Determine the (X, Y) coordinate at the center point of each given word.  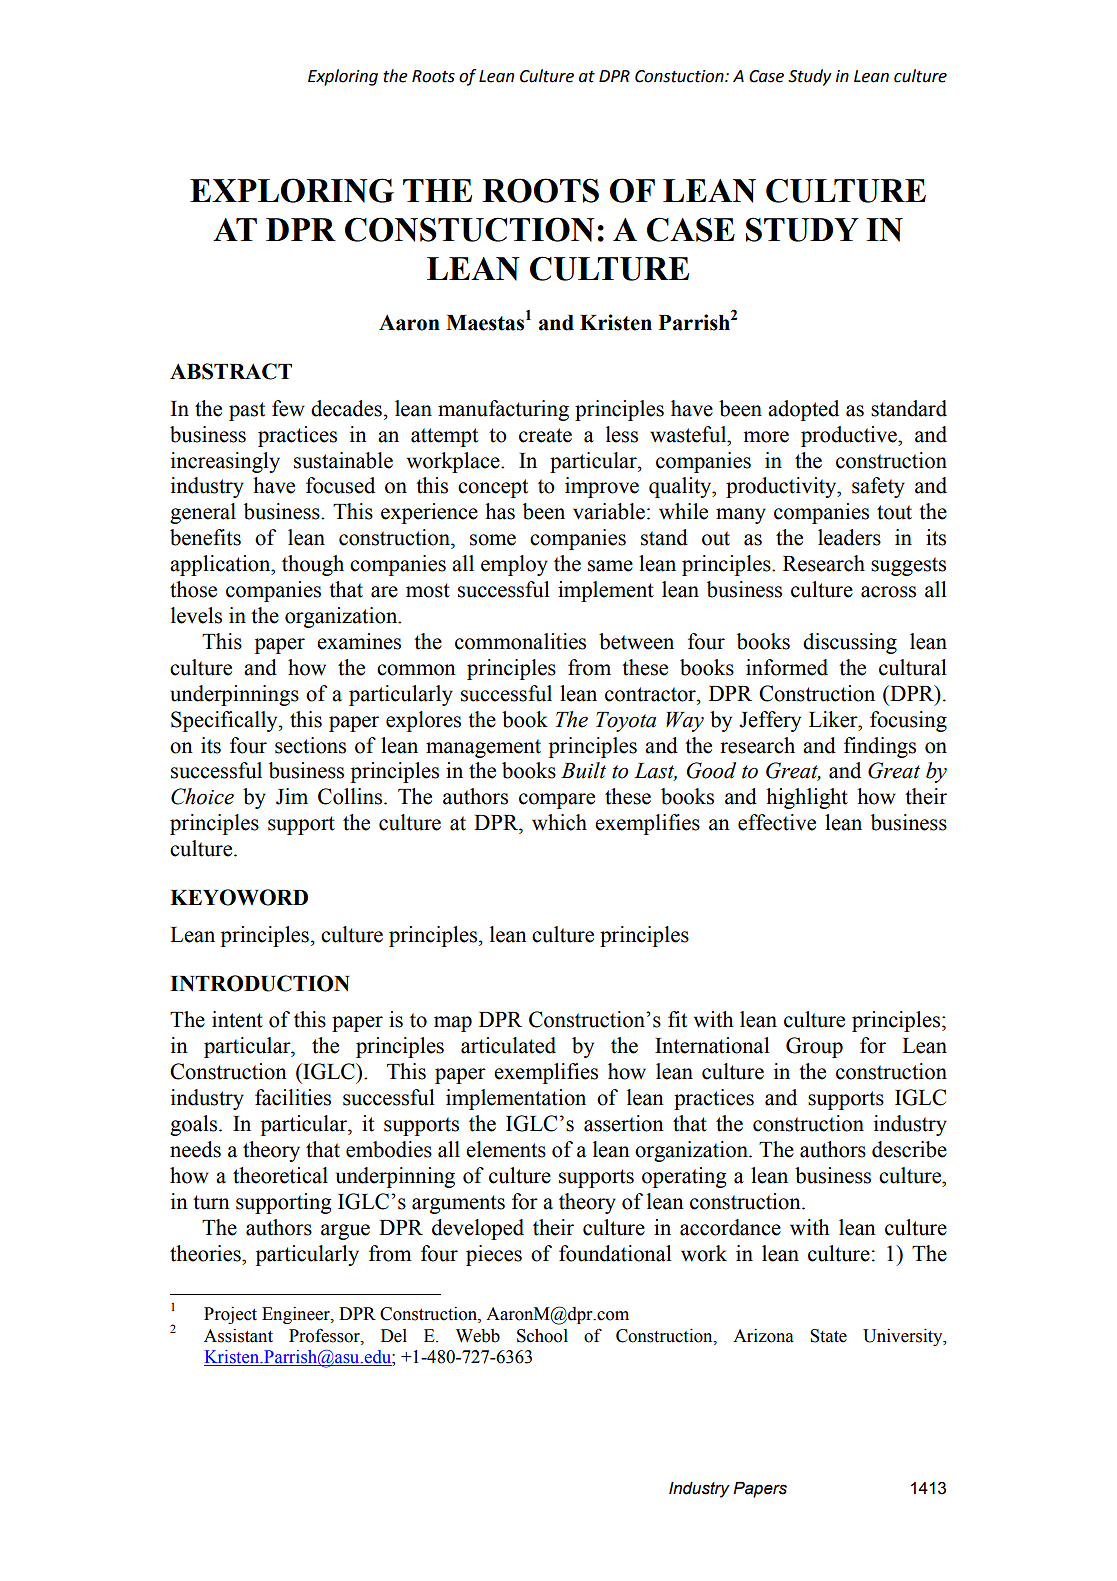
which (559, 822)
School (542, 1336)
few (288, 408)
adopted (803, 410)
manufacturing (503, 410)
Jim (292, 796)
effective (777, 822)
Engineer (297, 1315)
